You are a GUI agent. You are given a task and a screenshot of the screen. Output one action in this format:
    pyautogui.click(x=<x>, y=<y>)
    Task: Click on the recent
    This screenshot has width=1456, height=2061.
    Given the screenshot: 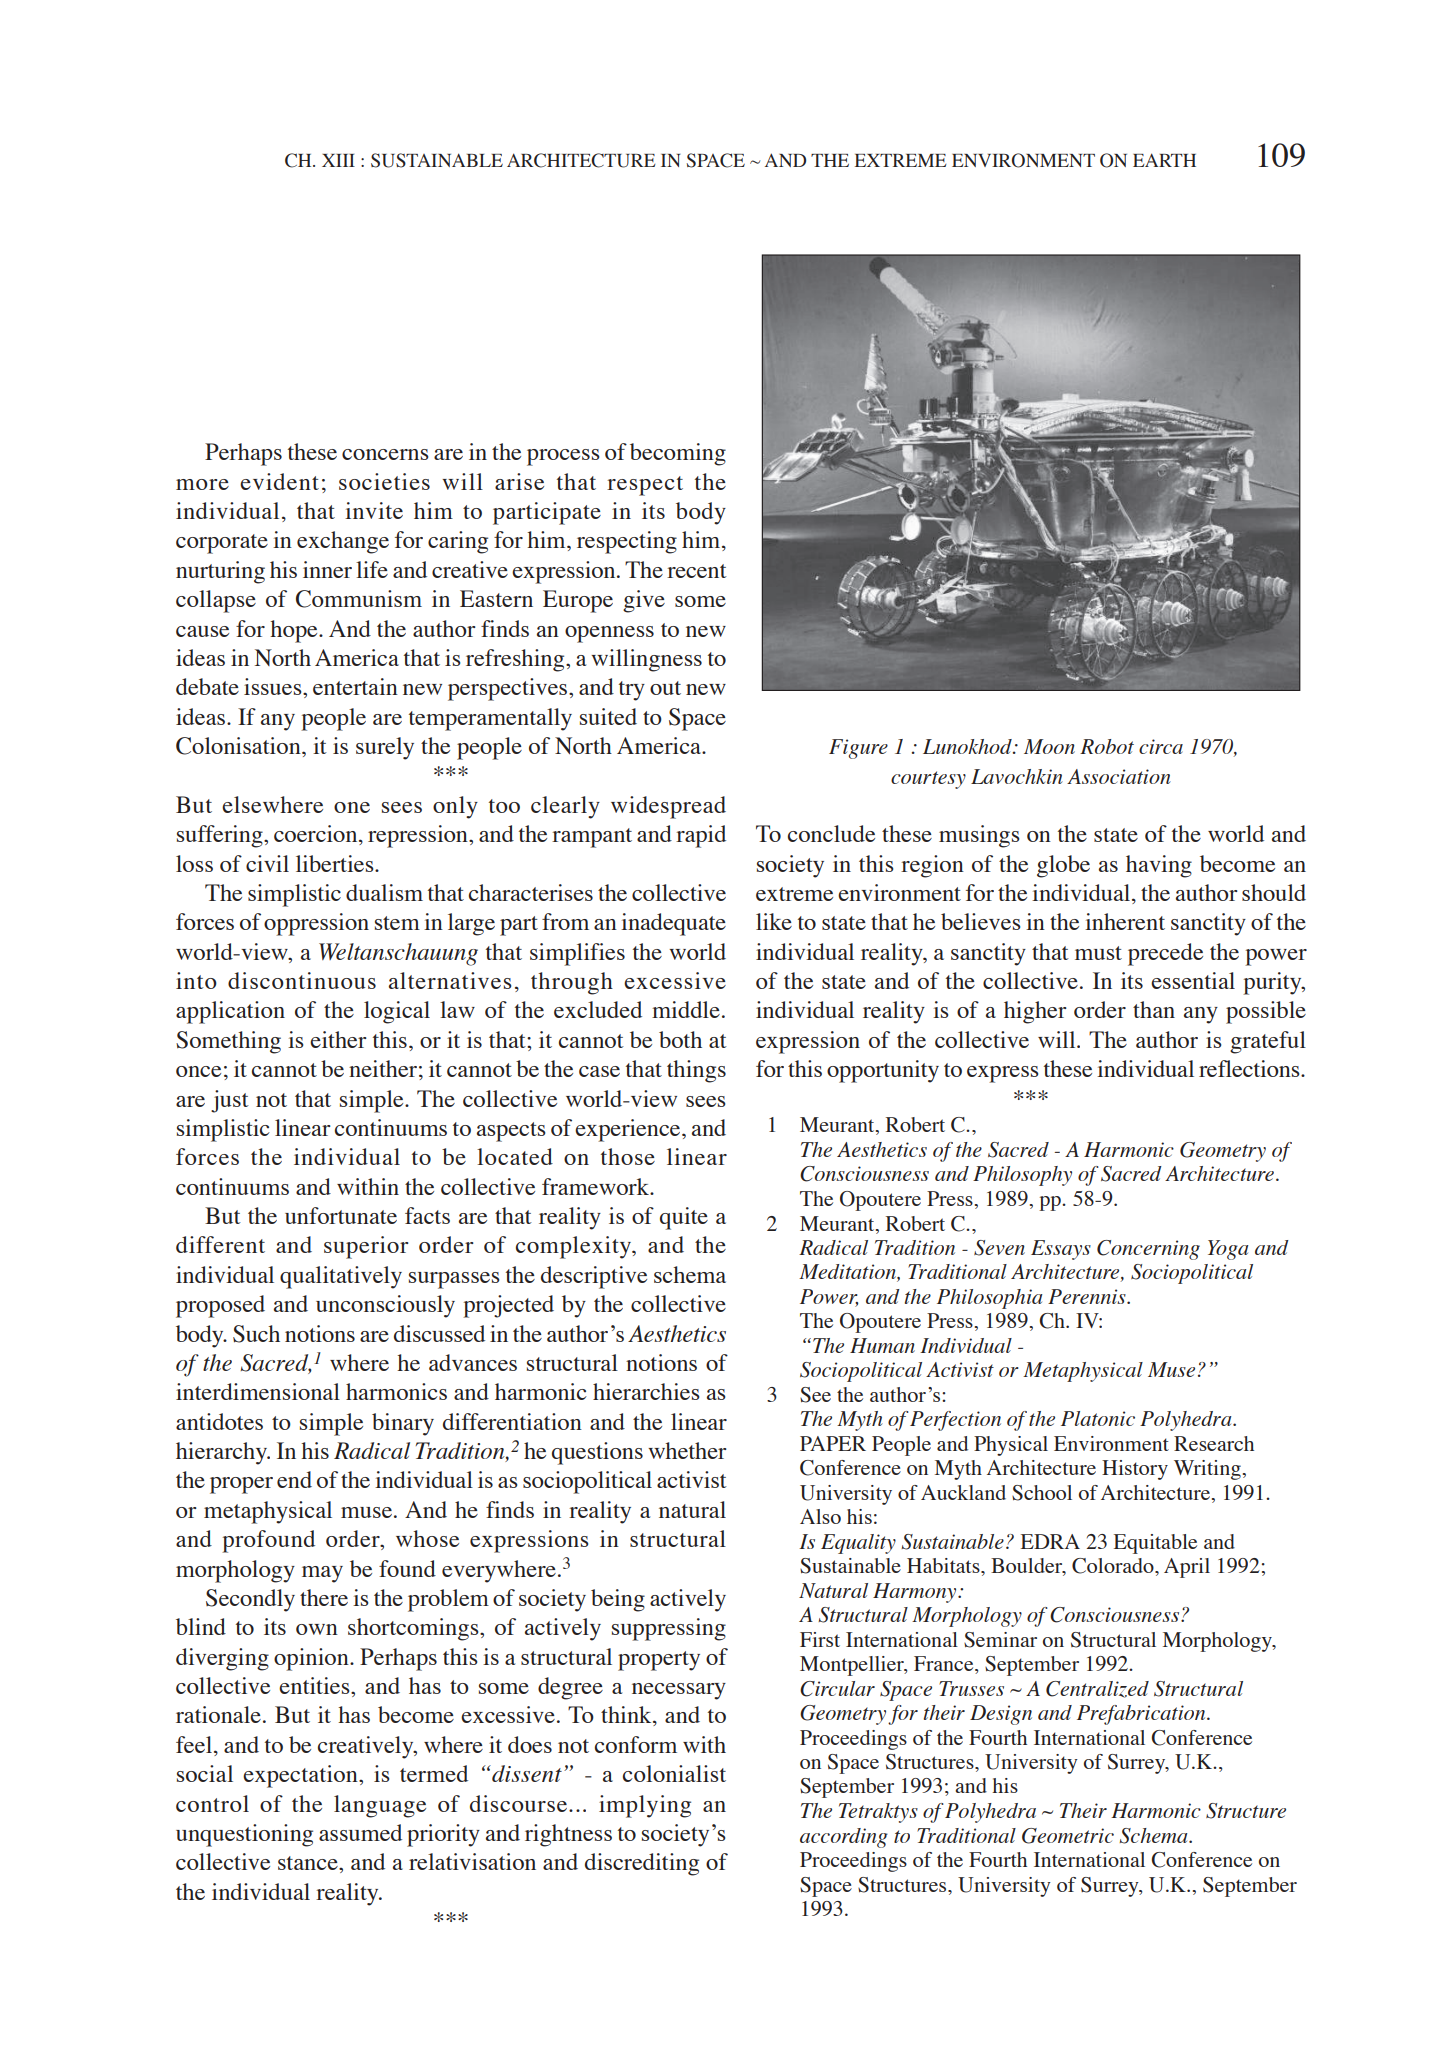 What is the action you would take?
    pyautogui.click(x=697, y=571)
